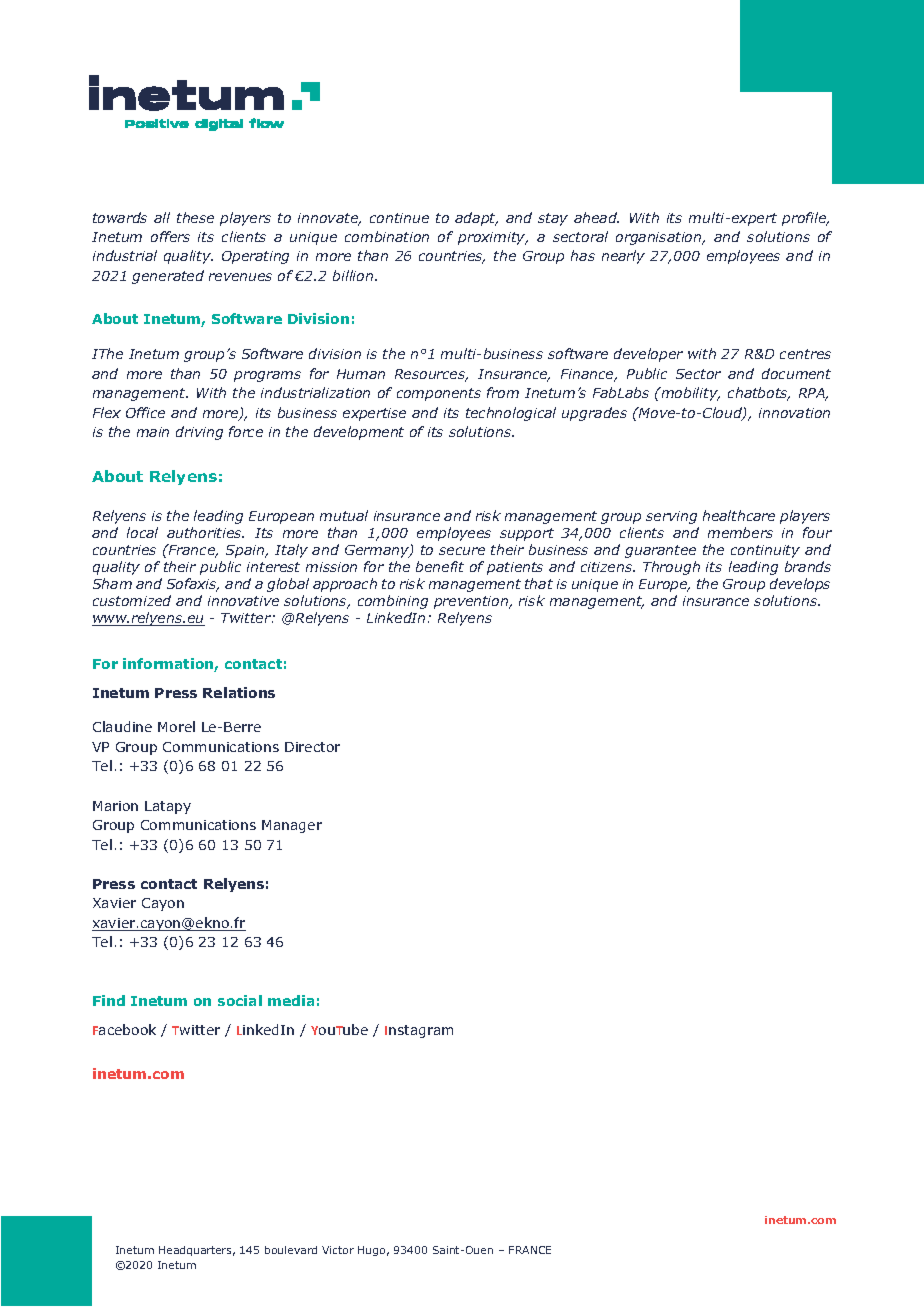 This document has width=924, height=1308. I want to click on Claudine, so click(122, 726).
